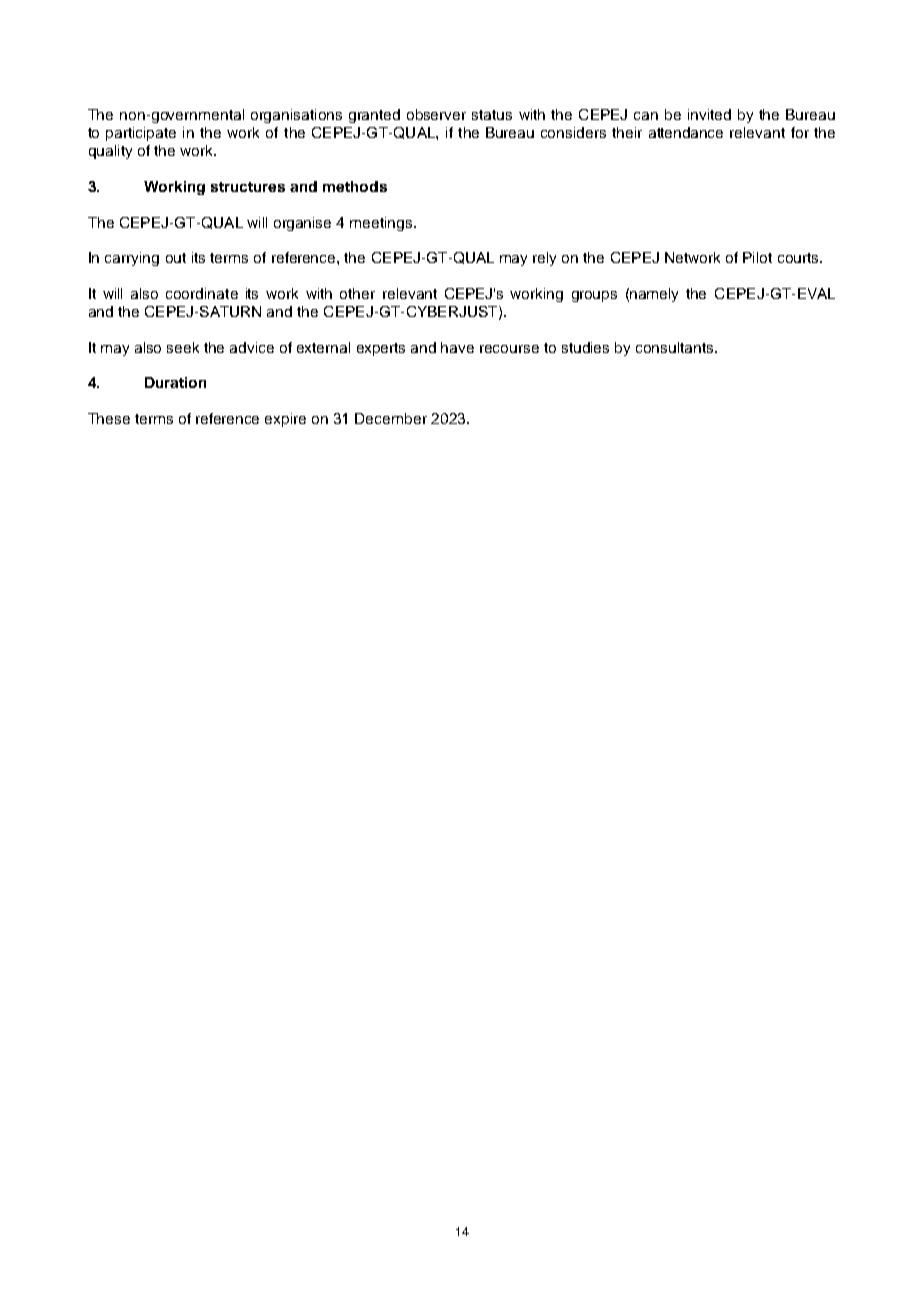 This image has height=1308, width=924. What do you see at coordinates (709, 114) in the image?
I see `invited` at bounding box center [709, 114].
